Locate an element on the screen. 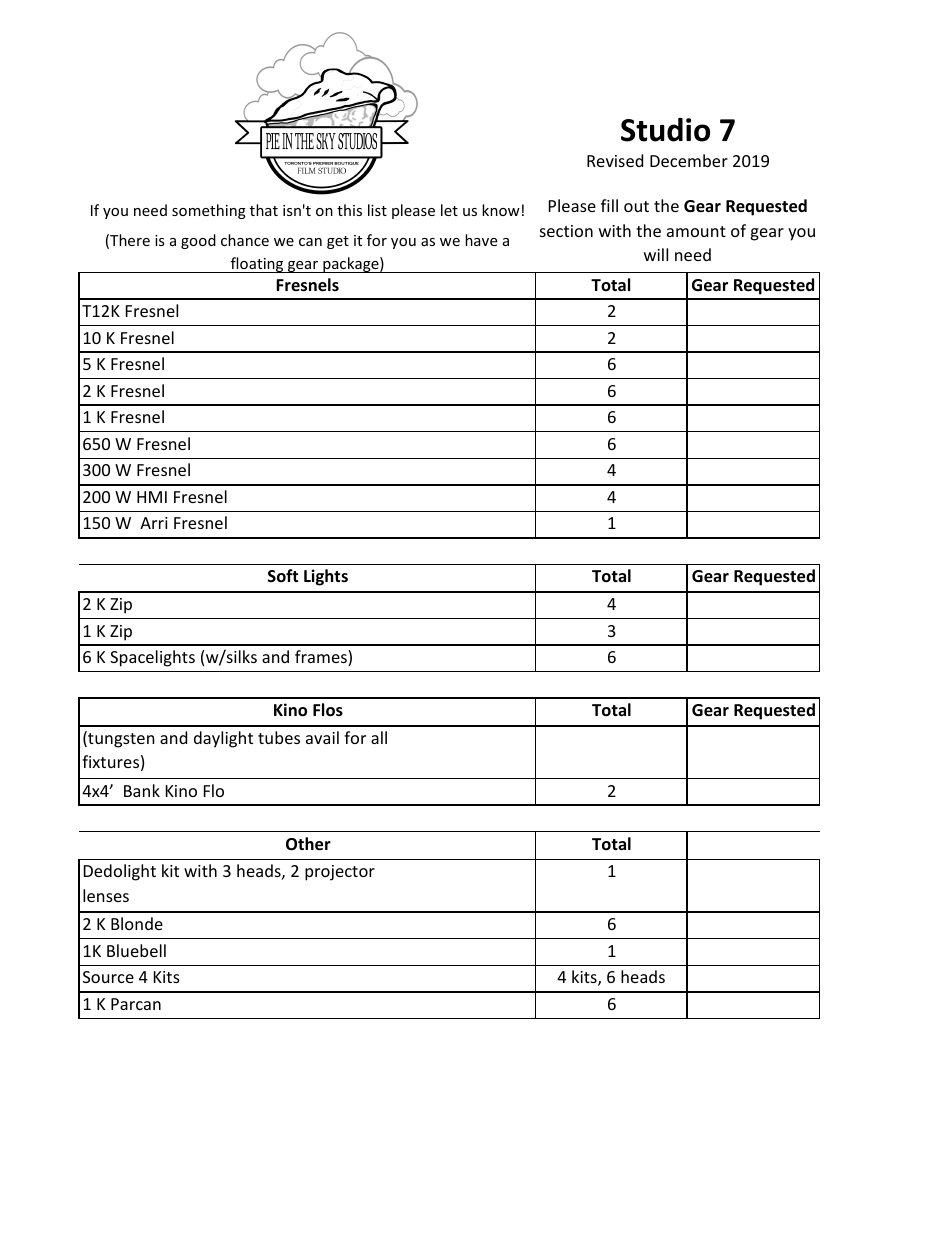 Image resolution: width=952 pixels, height=1233 pixels. something is located at coordinates (209, 211).
